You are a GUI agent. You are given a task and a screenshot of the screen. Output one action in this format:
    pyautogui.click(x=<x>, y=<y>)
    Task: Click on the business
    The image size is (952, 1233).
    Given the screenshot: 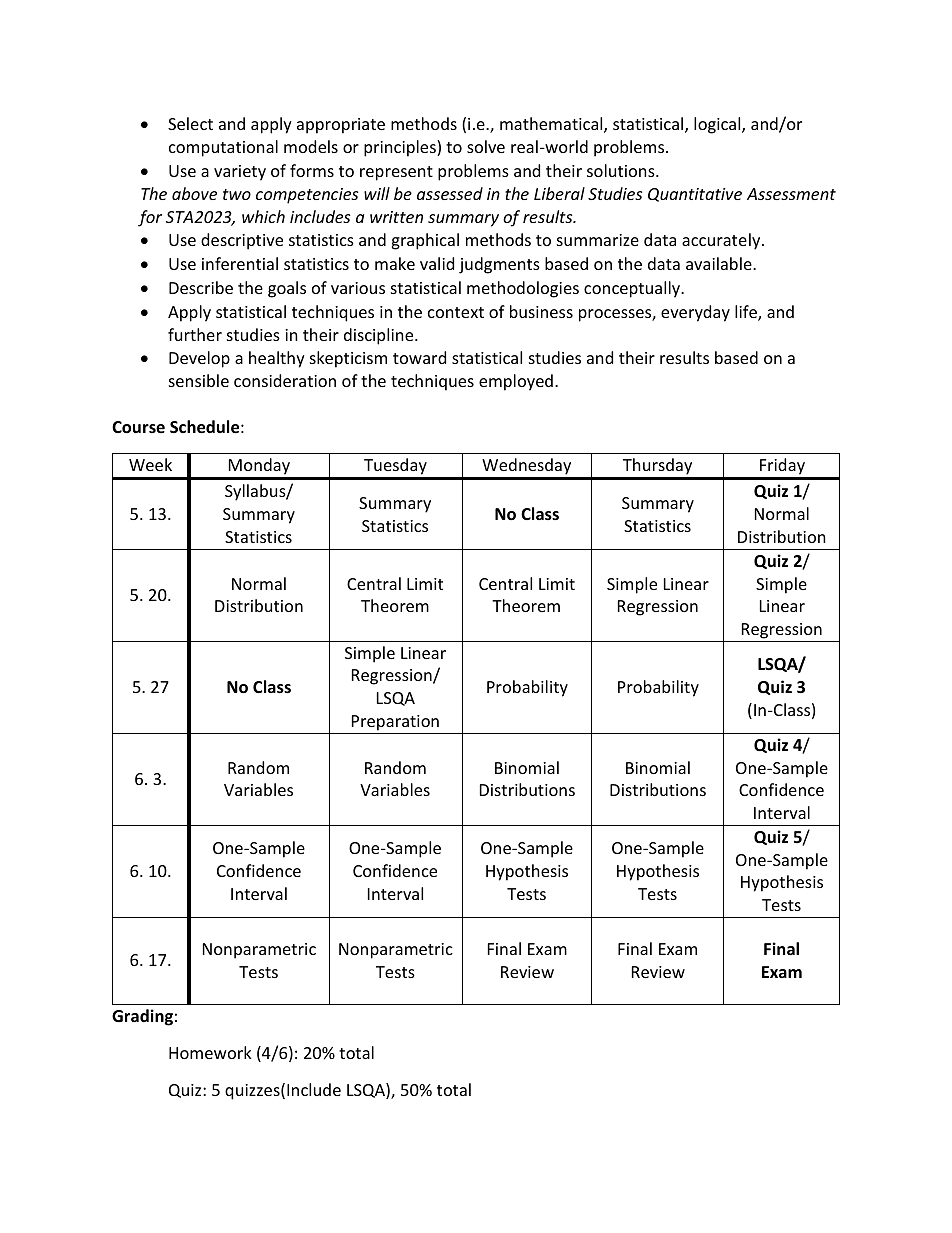 What is the action you would take?
    pyautogui.click(x=541, y=311)
